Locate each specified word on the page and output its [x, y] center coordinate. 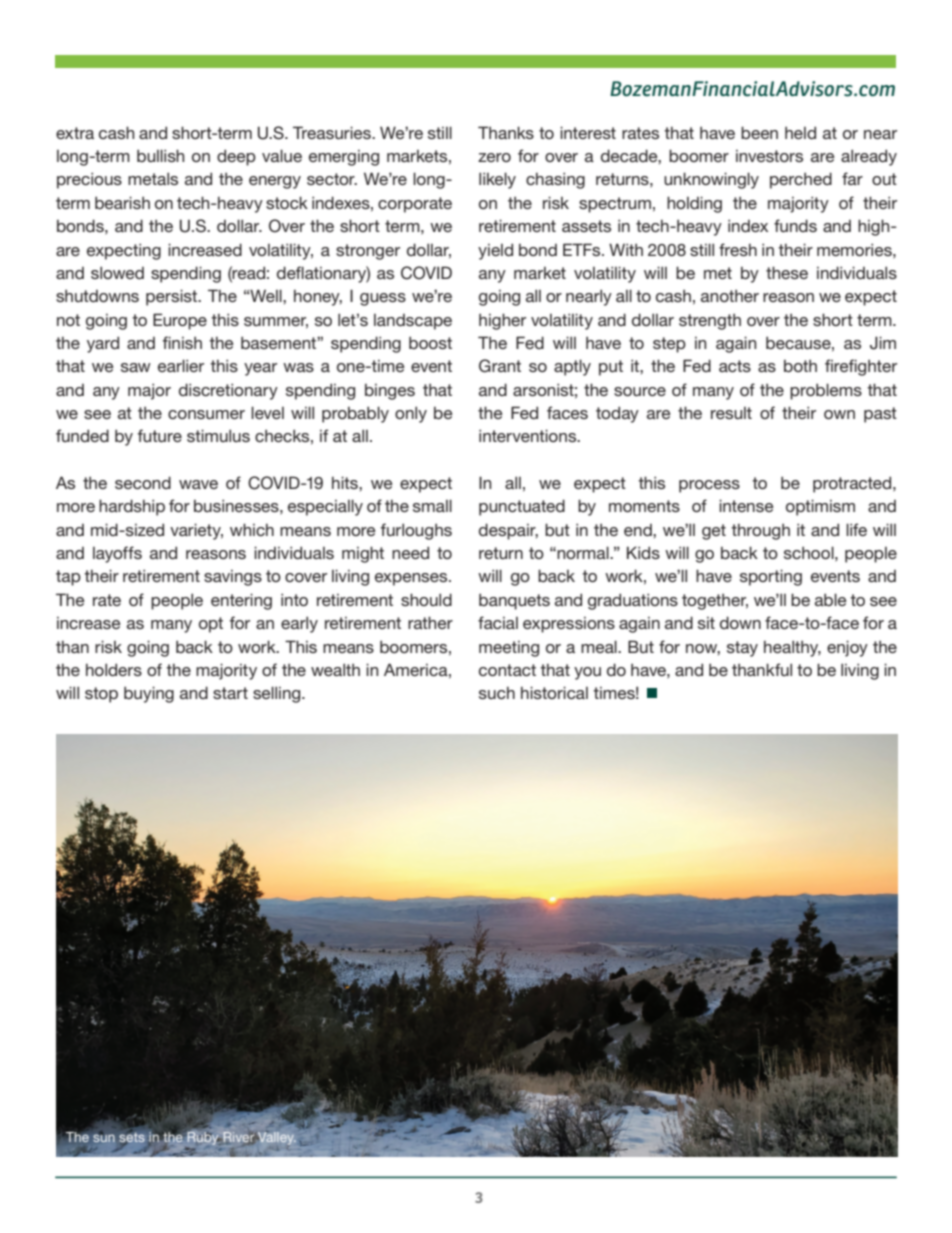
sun [104, 1137]
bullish [160, 155]
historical [554, 692]
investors [769, 156]
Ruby [203, 1137]
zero [494, 157]
